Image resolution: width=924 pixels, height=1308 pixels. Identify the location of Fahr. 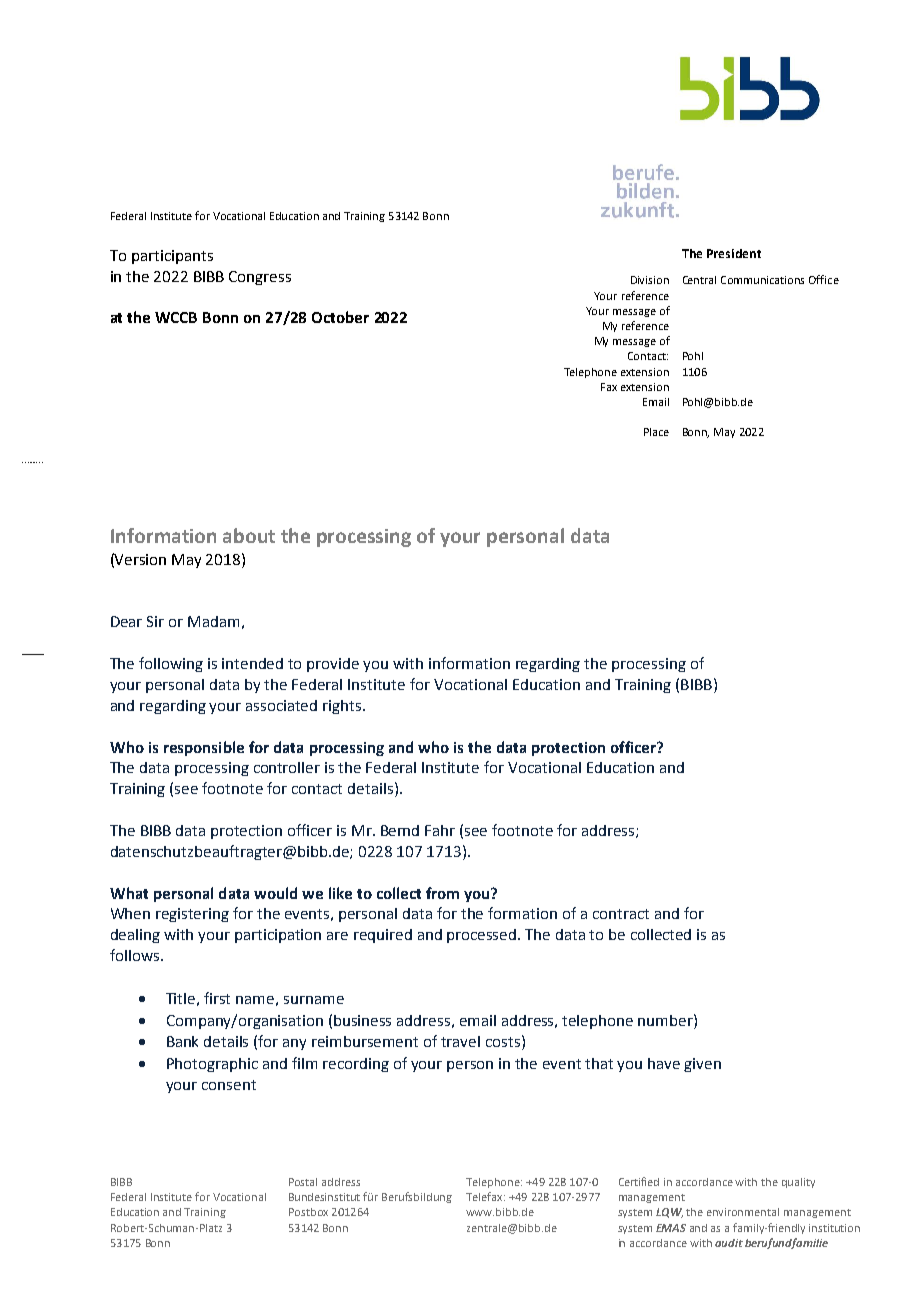
(440, 830).
